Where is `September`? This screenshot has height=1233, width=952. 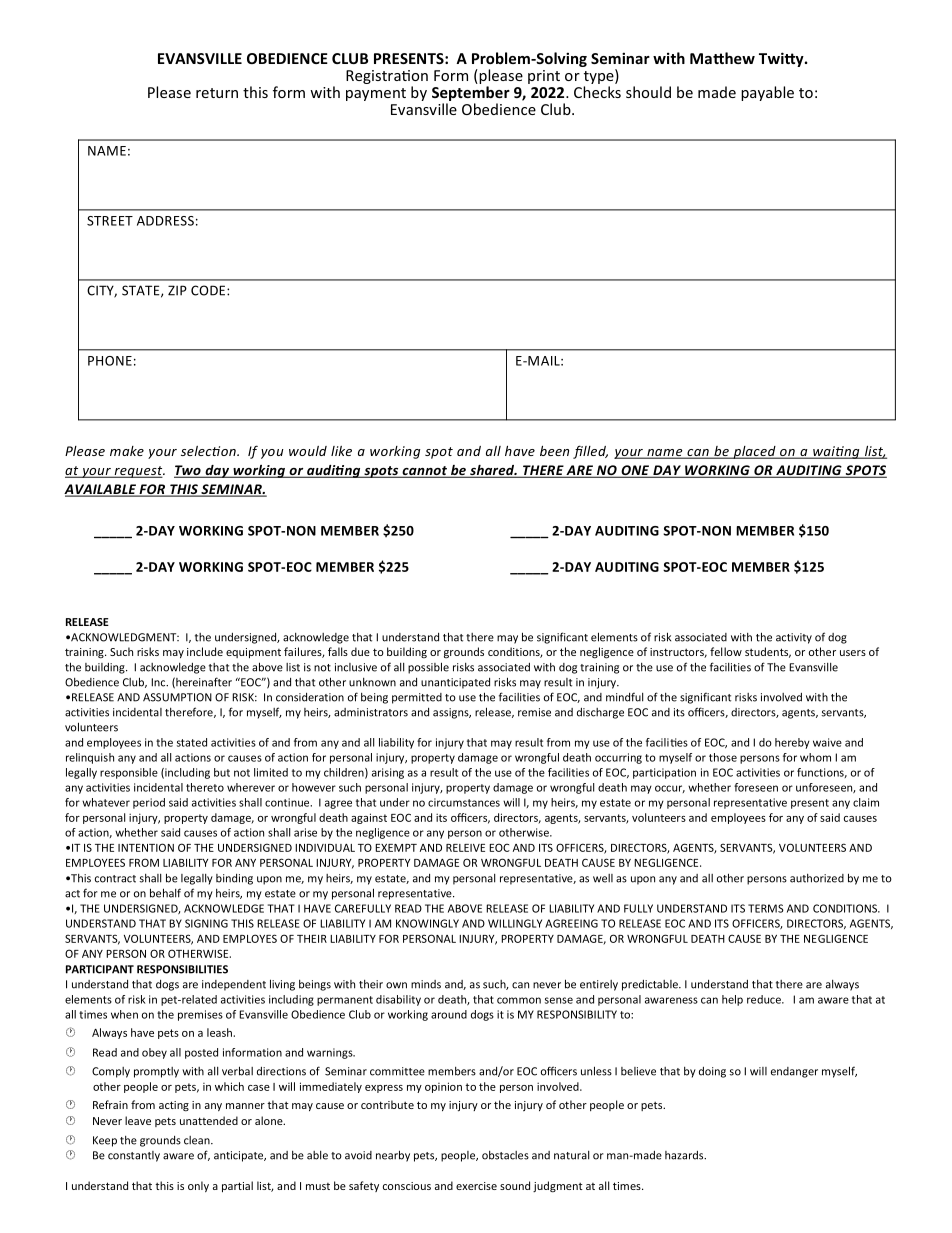 September is located at coordinates (471, 95).
